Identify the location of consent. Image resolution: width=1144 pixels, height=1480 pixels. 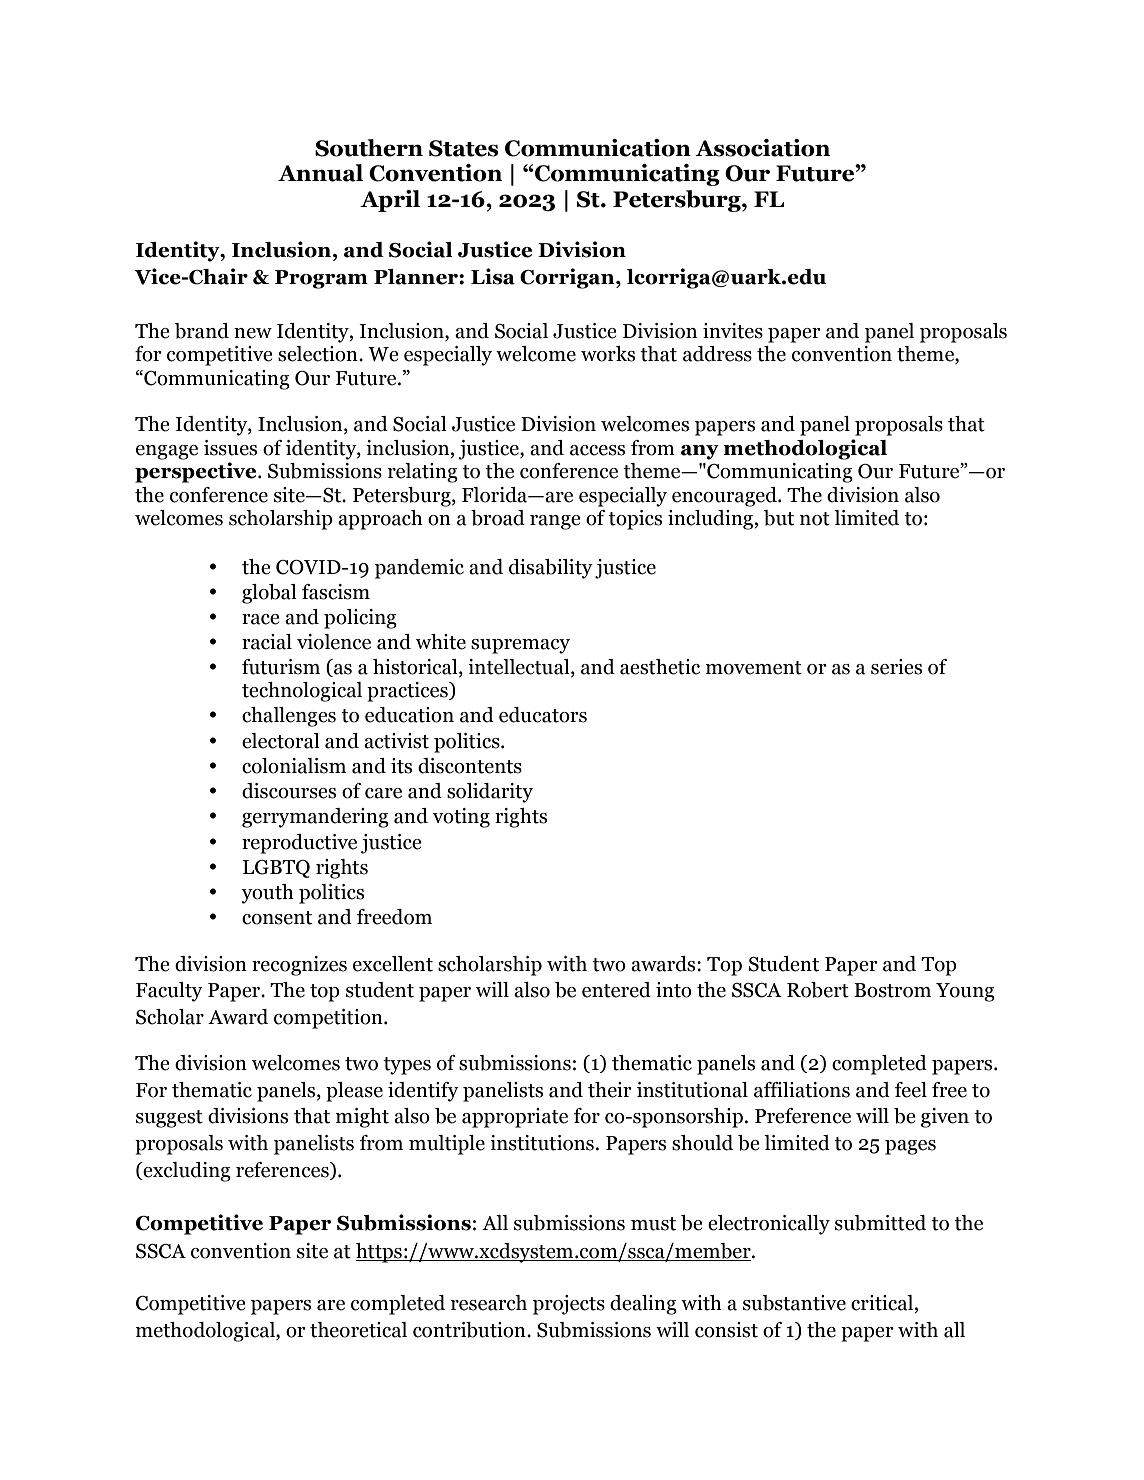
(277, 918).
